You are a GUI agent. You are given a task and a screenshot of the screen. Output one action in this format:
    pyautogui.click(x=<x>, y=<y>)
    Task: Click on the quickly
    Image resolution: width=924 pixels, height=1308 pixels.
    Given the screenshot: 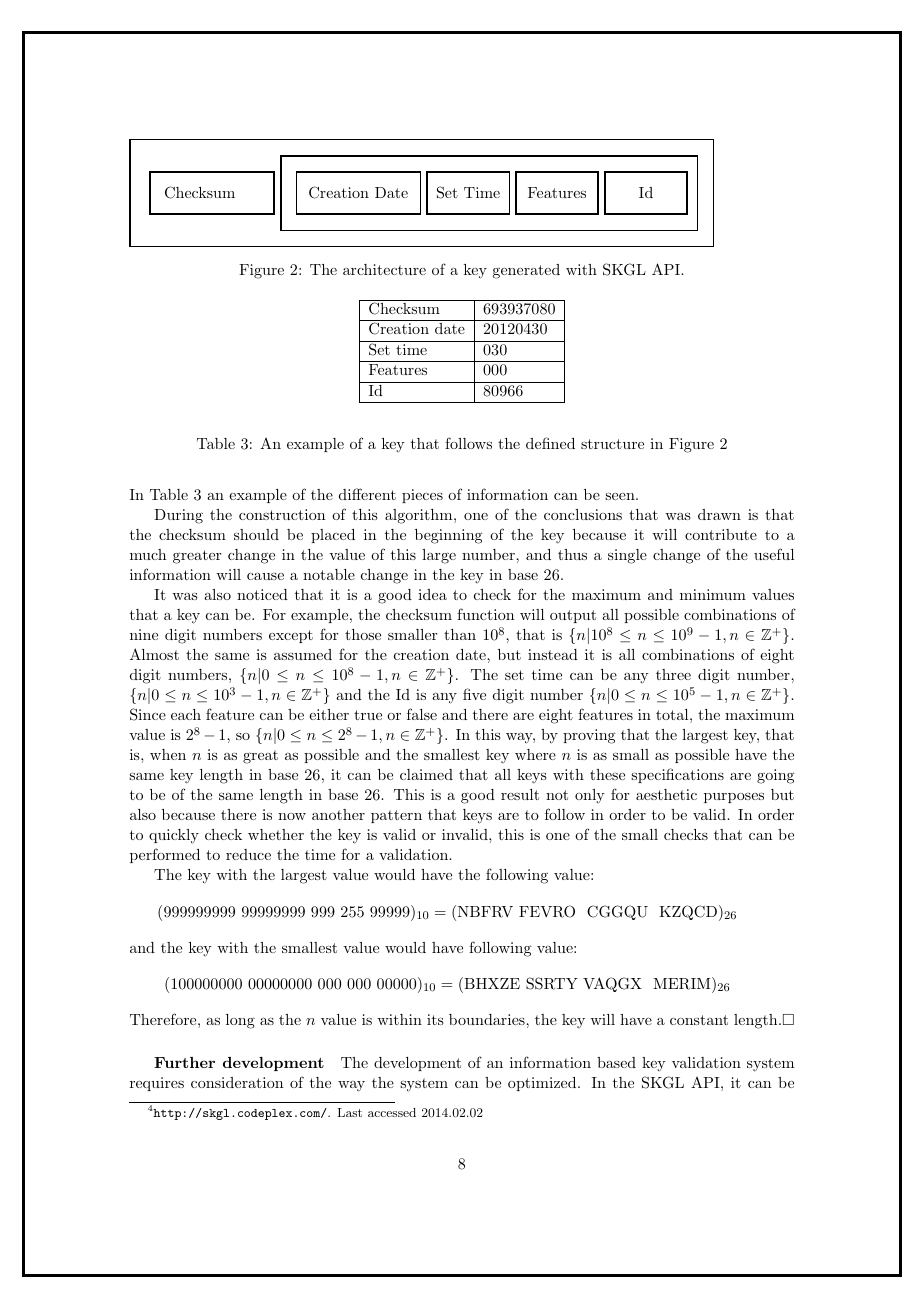 What is the action you would take?
    pyautogui.click(x=174, y=836)
